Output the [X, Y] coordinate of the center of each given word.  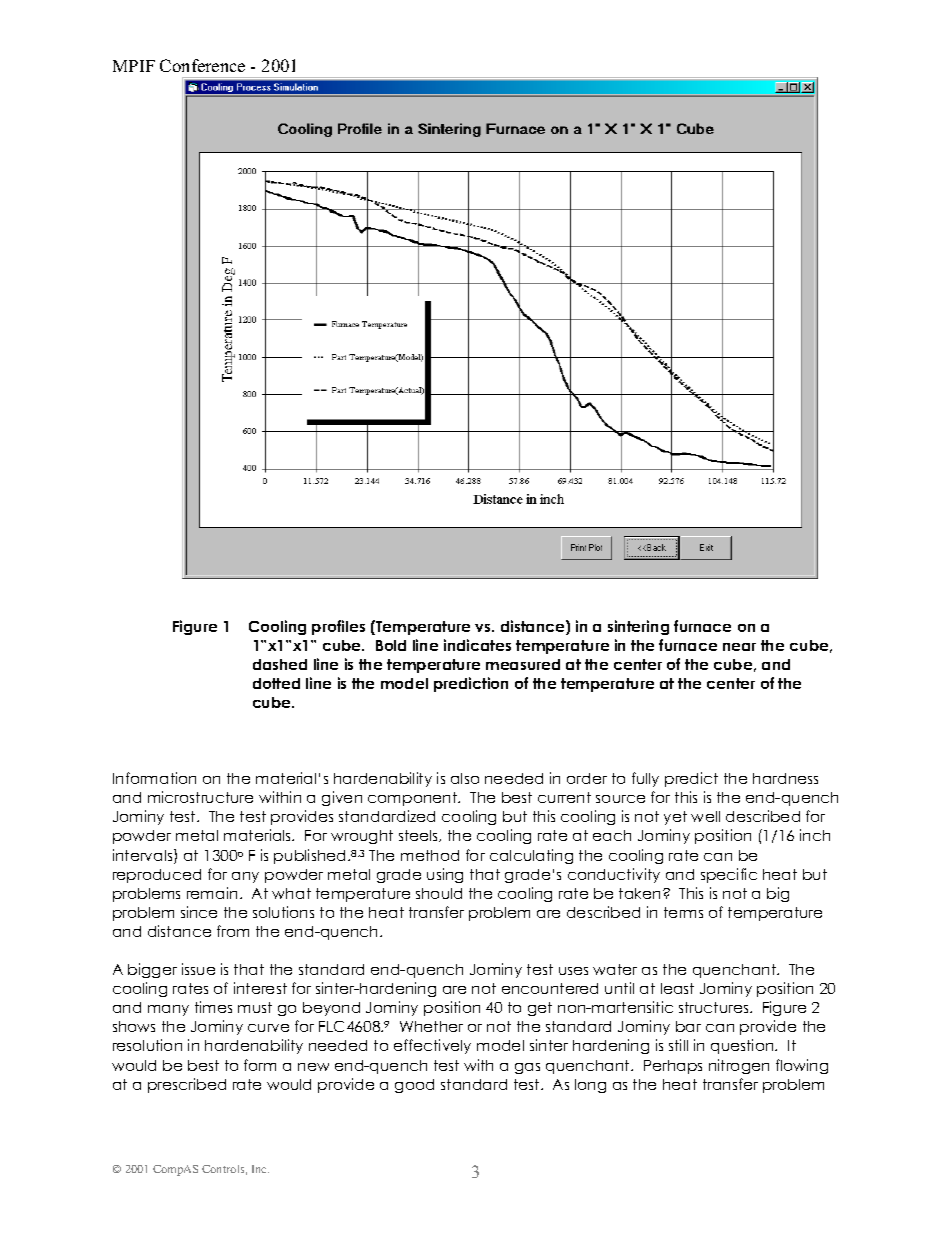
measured [523, 664]
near [739, 647]
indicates [477, 645]
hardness [785, 778]
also [465, 778]
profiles [338, 627]
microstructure [200, 797]
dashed [280, 664]
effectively [432, 1046]
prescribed [187, 1085]
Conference [202, 65]
